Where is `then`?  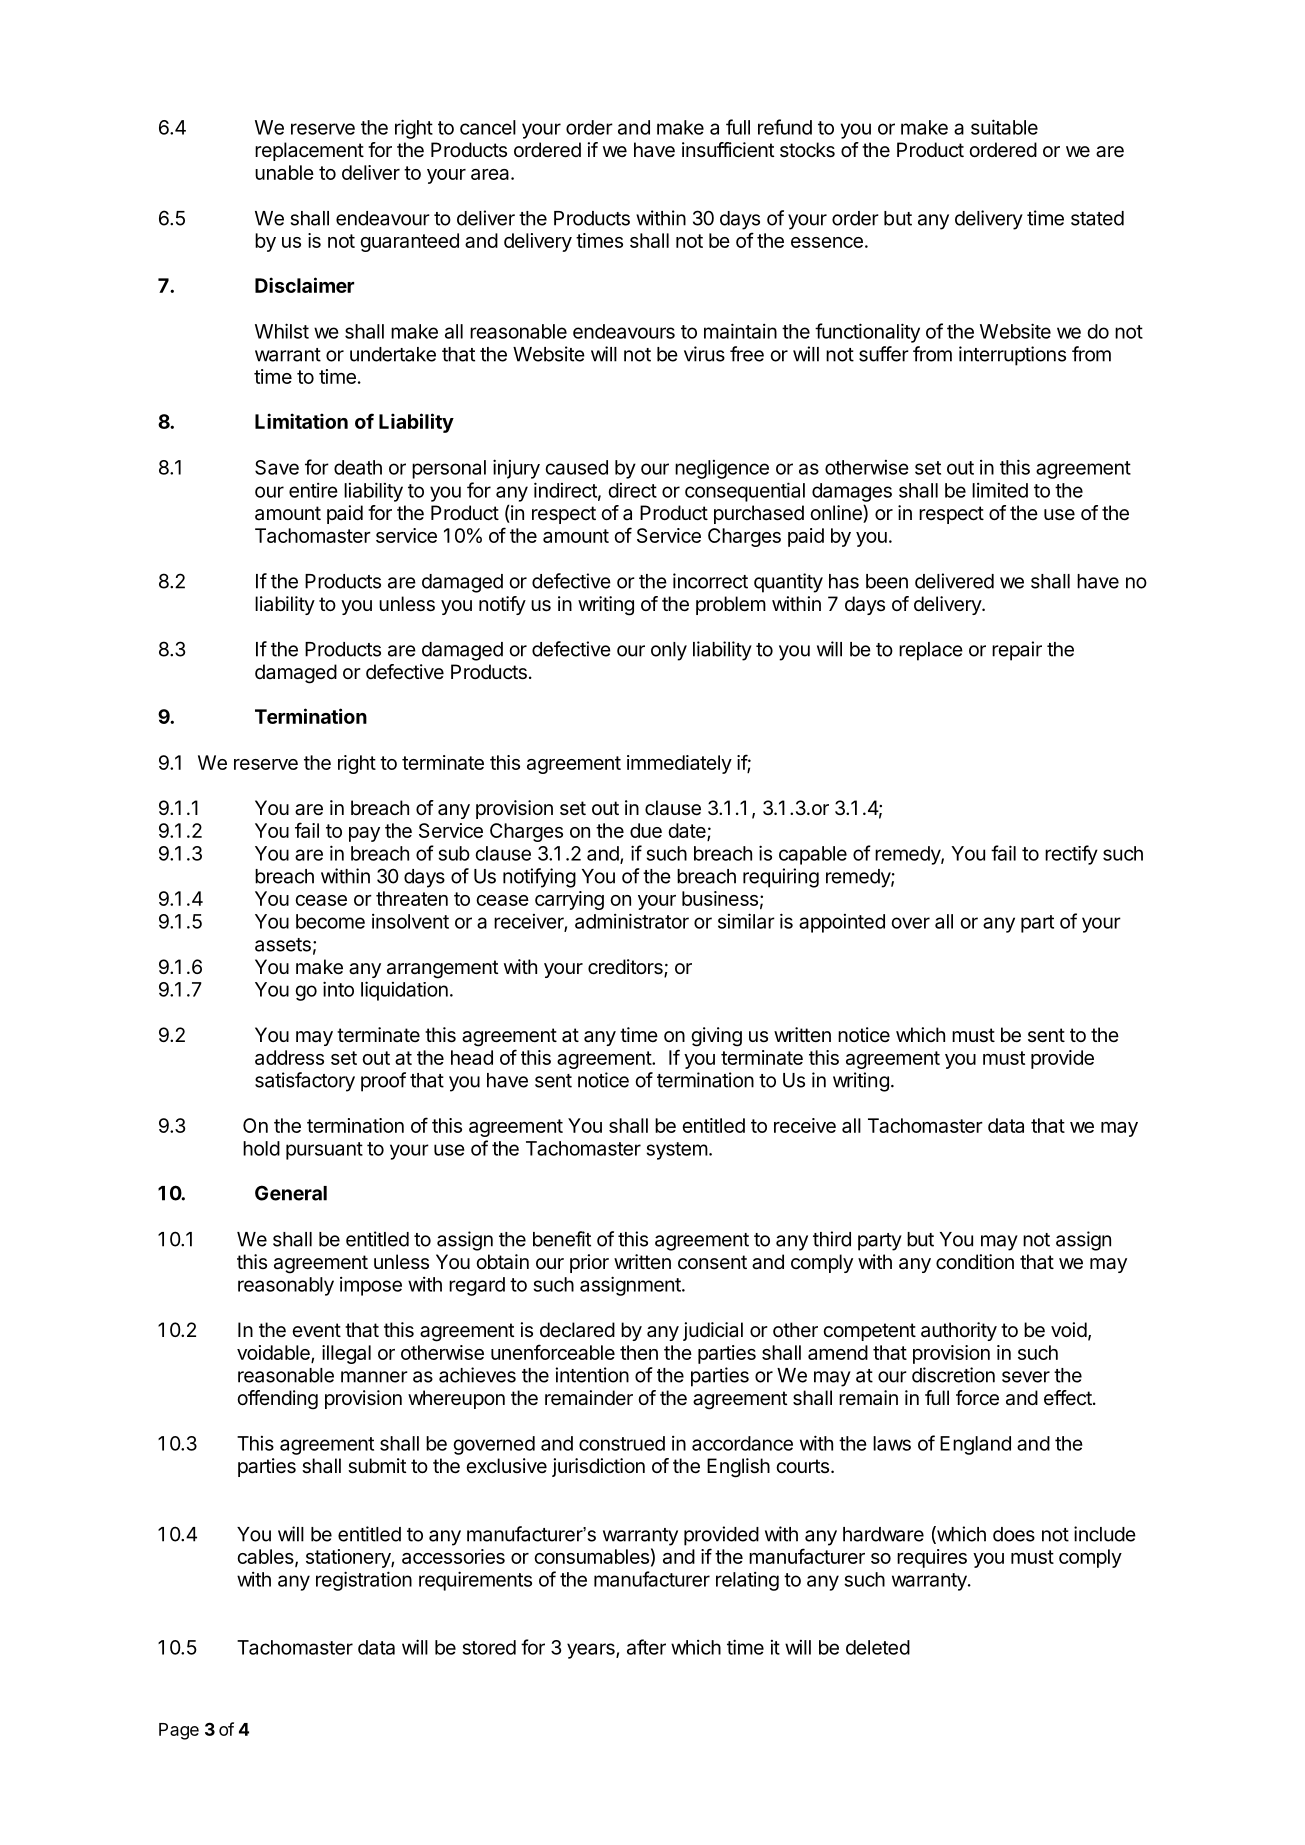
then is located at coordinates (639, 1352).
